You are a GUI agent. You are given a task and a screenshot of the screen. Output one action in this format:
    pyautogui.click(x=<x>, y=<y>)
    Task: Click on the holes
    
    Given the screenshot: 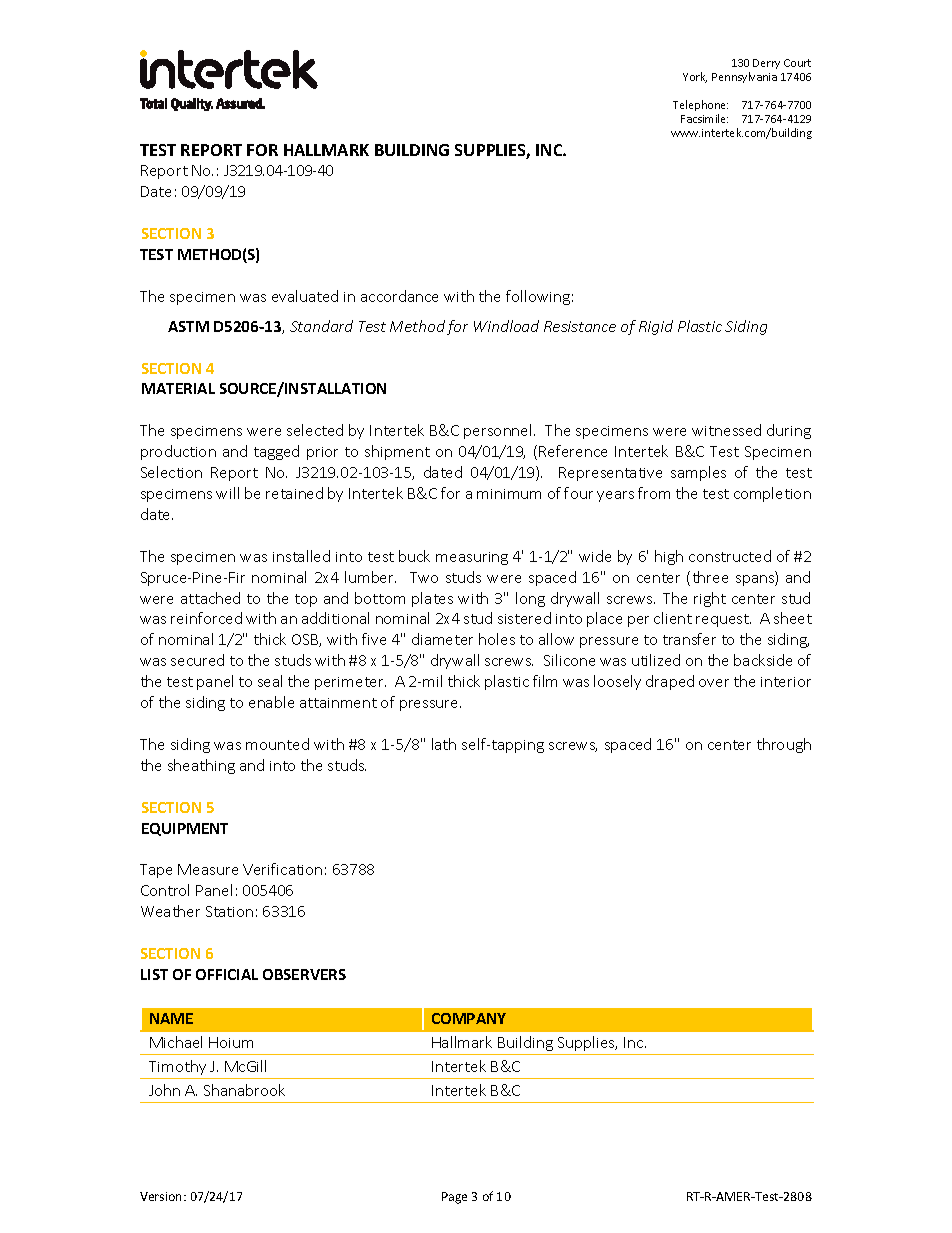 What is the action you would take?
    pyautogui.click(x=497, y=639)
